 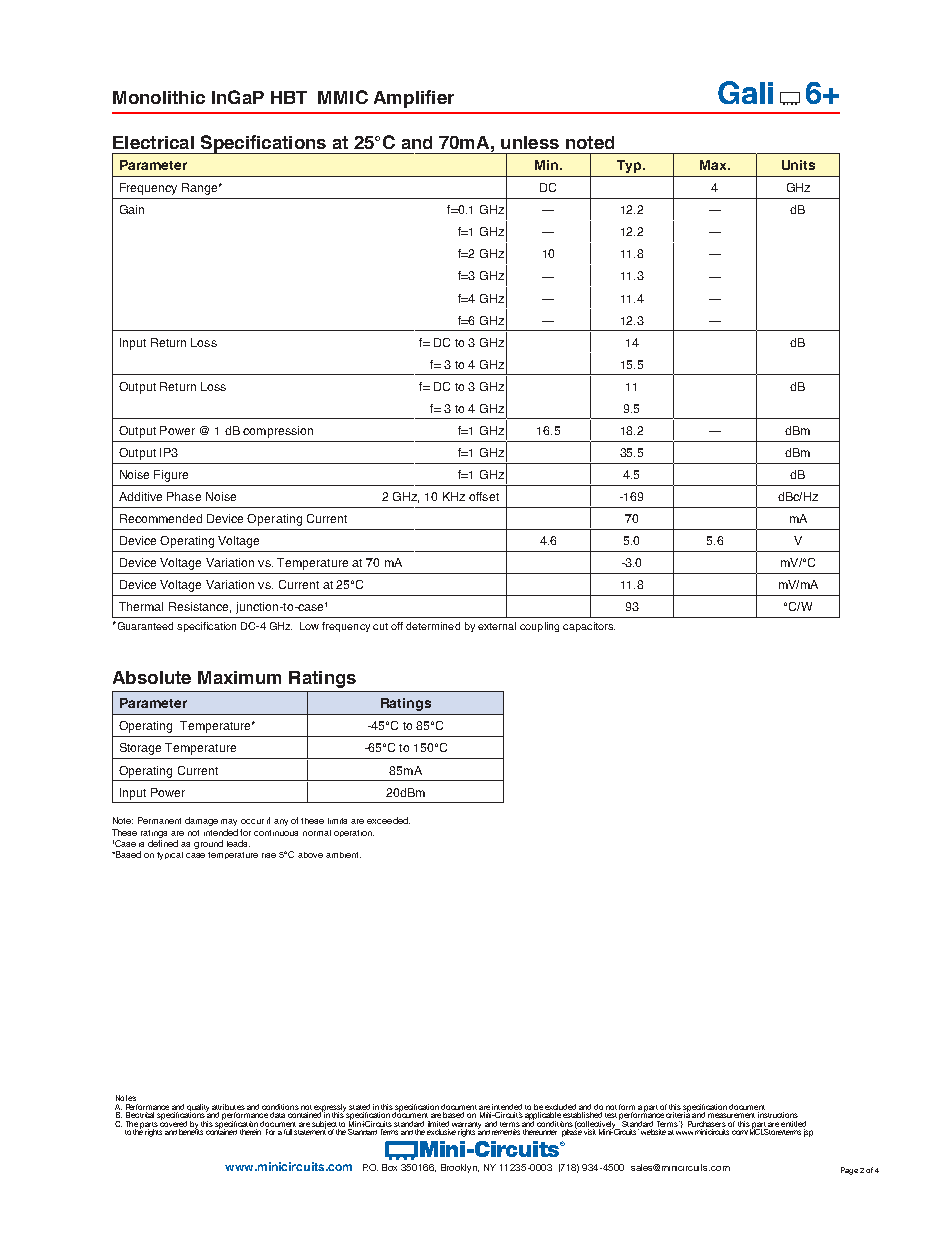 What do you see at coordinates (745, 92) in the page?
I see `Gali` at bounding box center [745, 92].
